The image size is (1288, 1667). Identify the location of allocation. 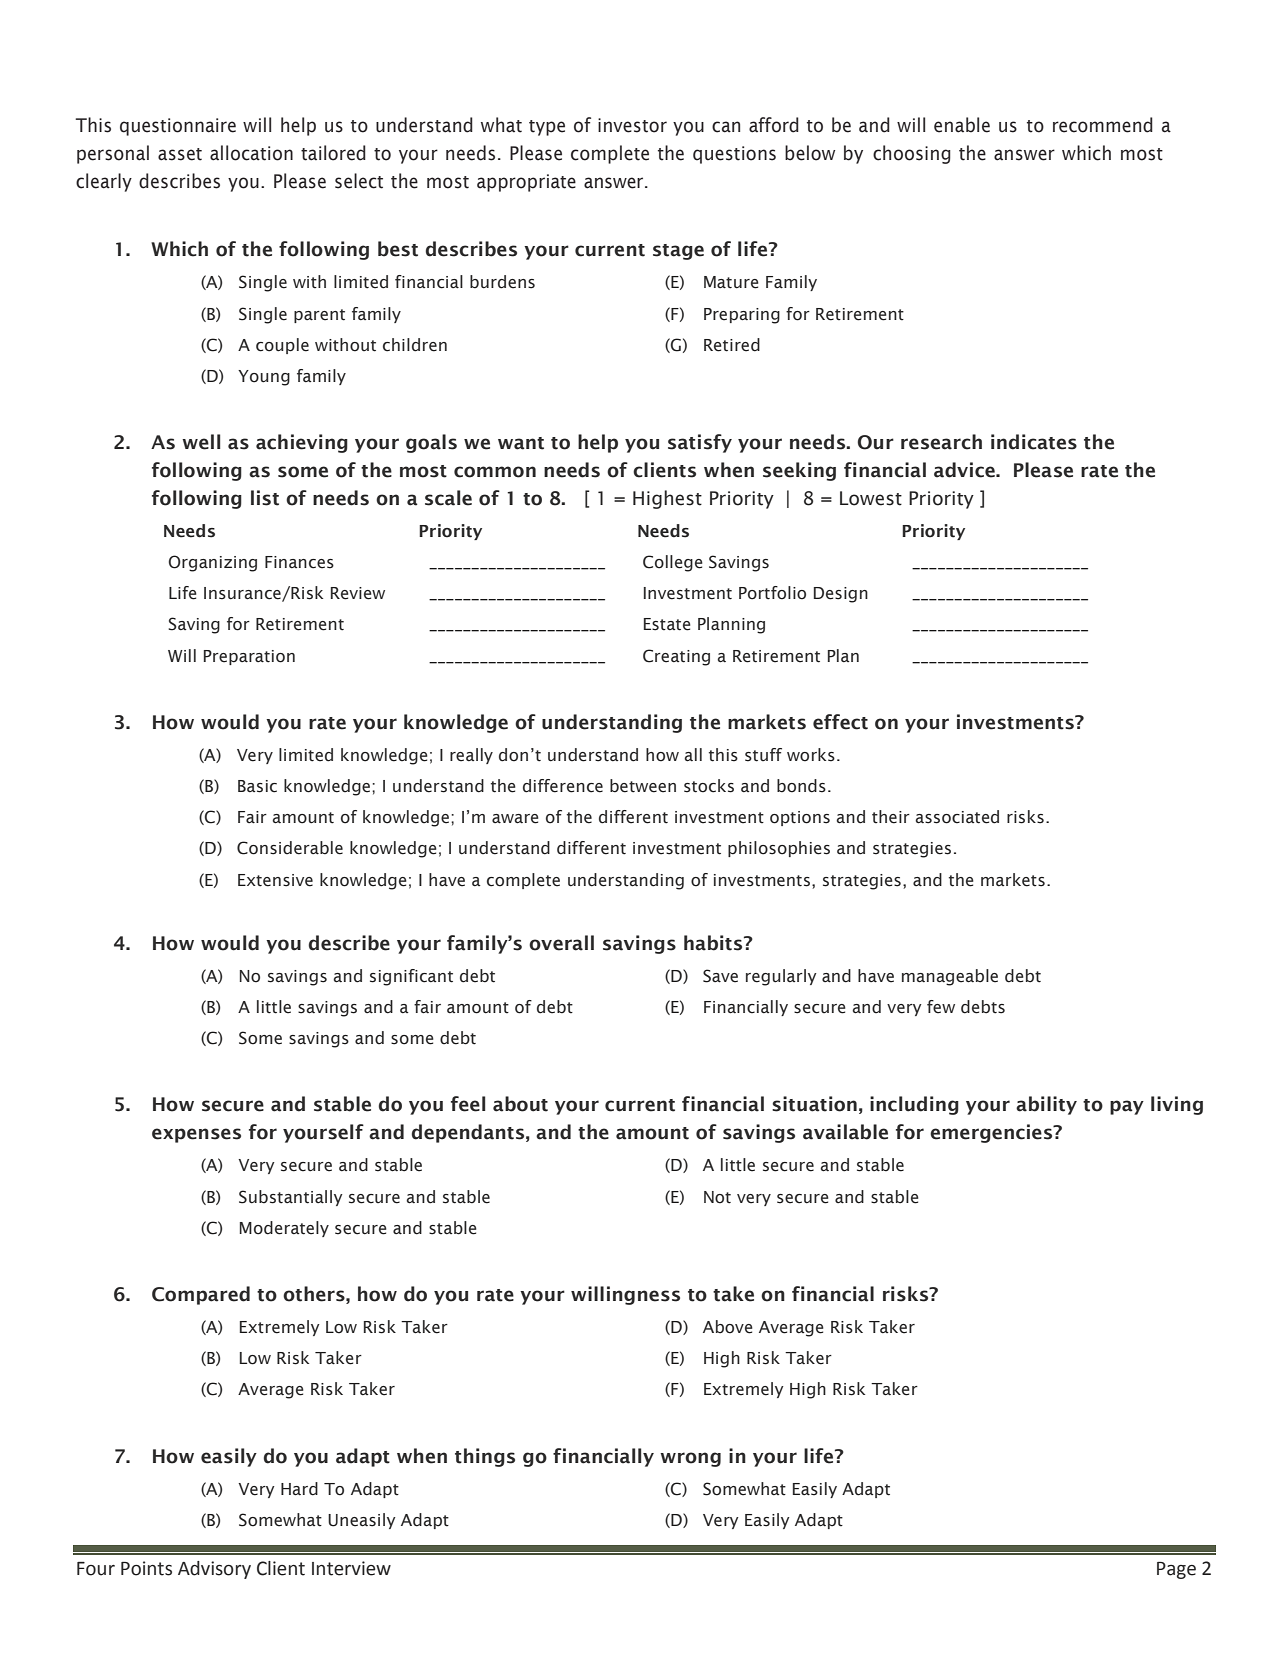
(251, 153).
